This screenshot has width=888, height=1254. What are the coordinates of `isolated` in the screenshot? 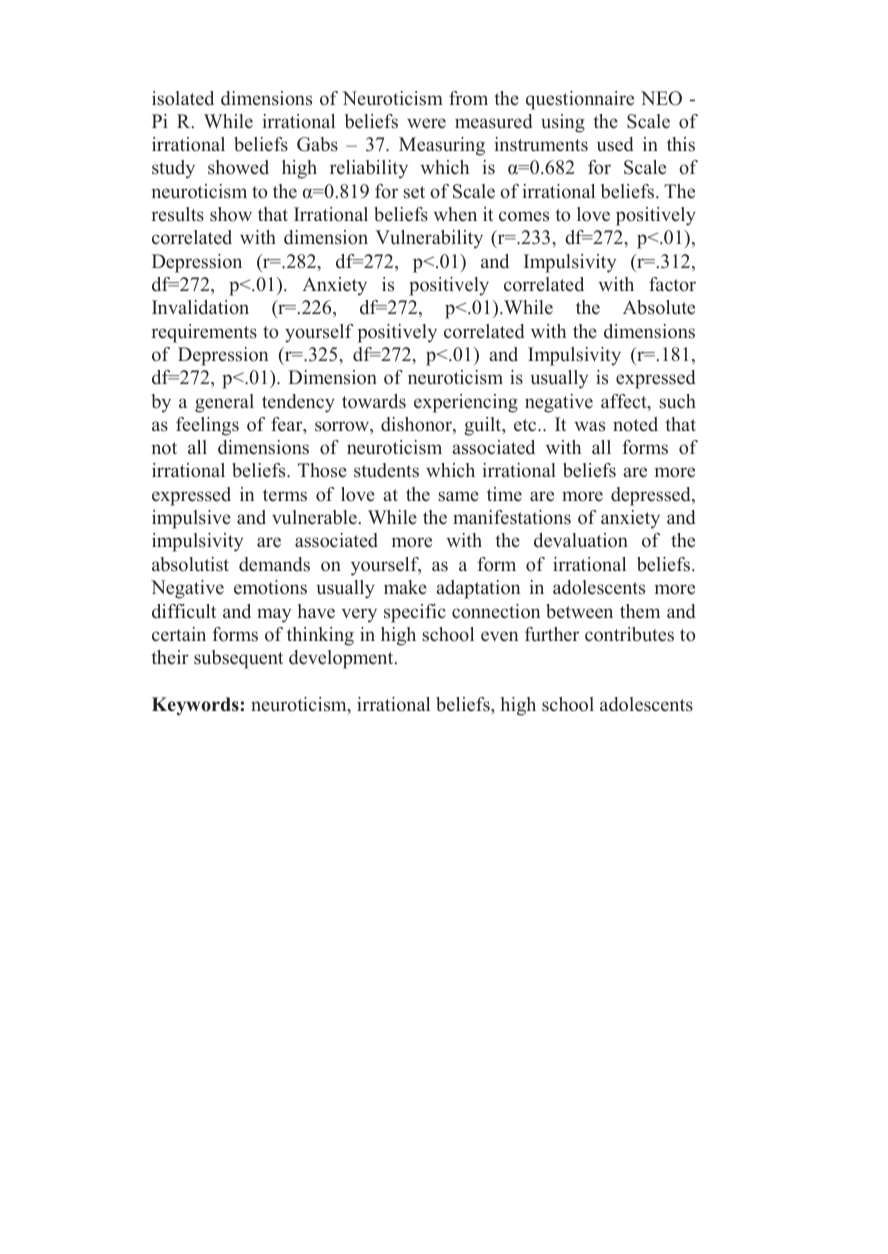 It's located at (183, 98).
